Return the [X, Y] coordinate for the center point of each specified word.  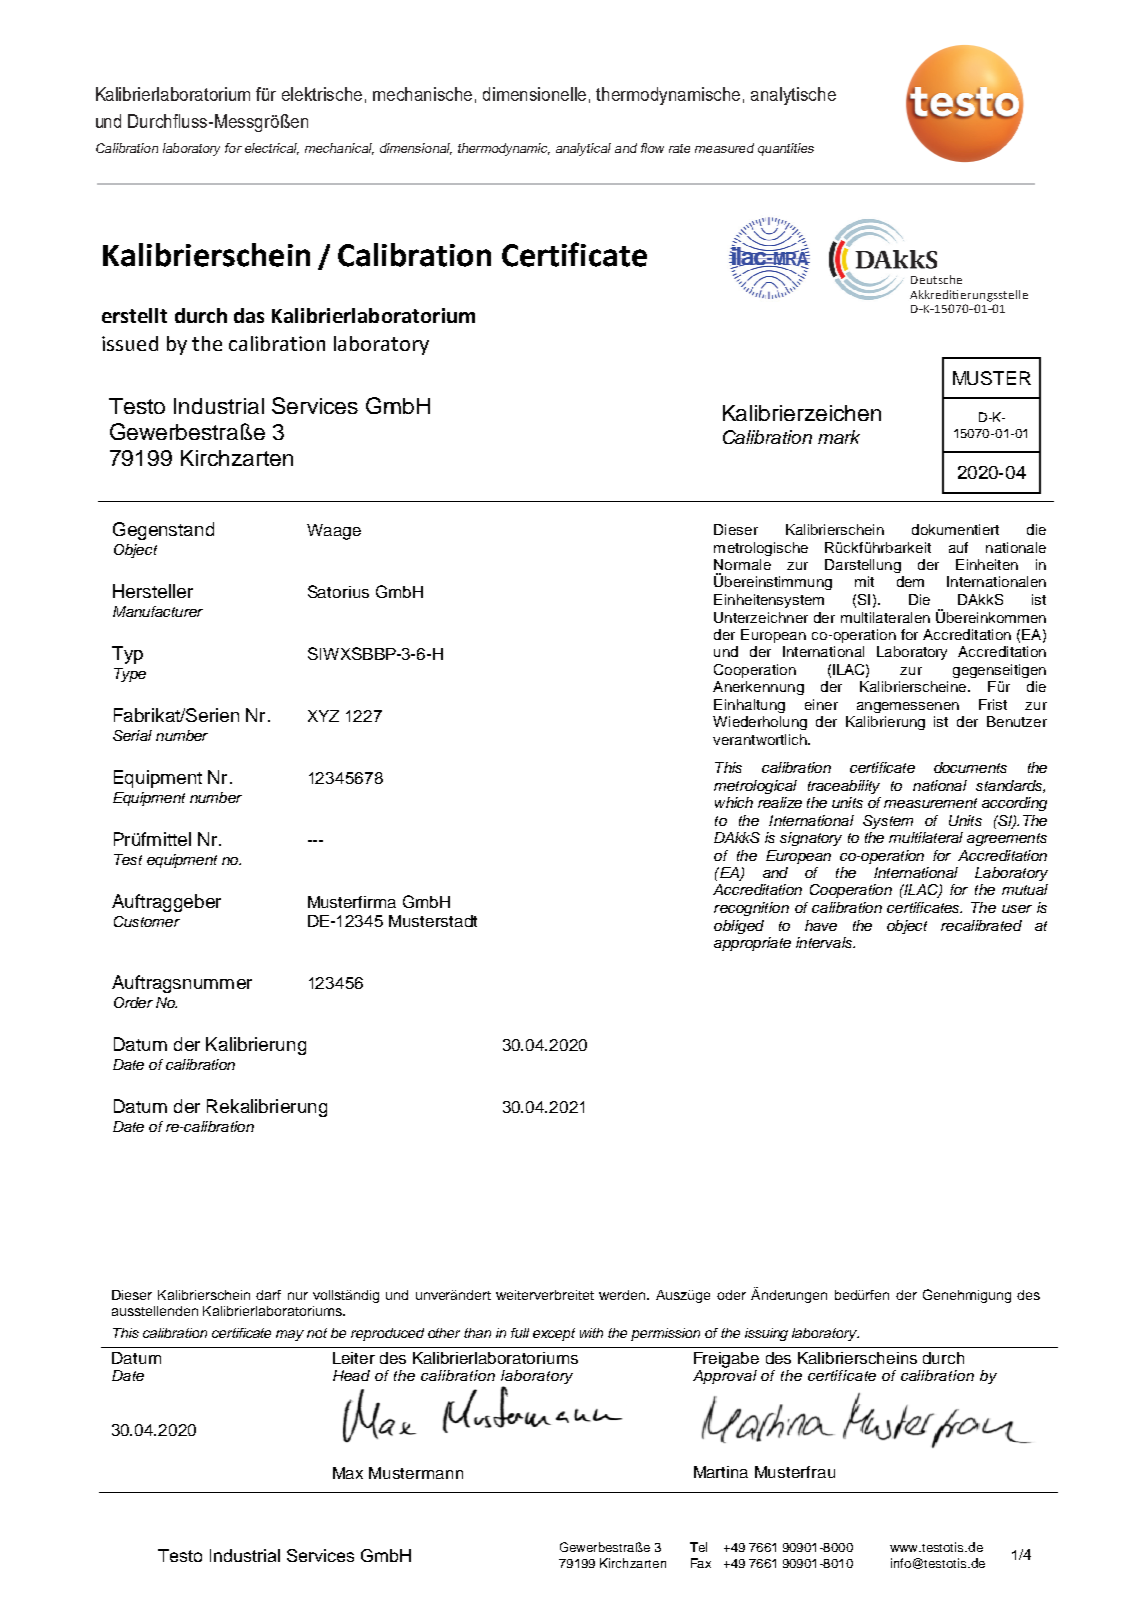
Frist [993, 704]
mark [839, 437]
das [249, 315]
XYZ [323, 716]
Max [348, 1473]
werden [623, 1295]
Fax [701, 1563]
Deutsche [936, 279]
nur [298, 1296]
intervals [825, 942]
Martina [721, 1472]
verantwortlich [761, 739]
